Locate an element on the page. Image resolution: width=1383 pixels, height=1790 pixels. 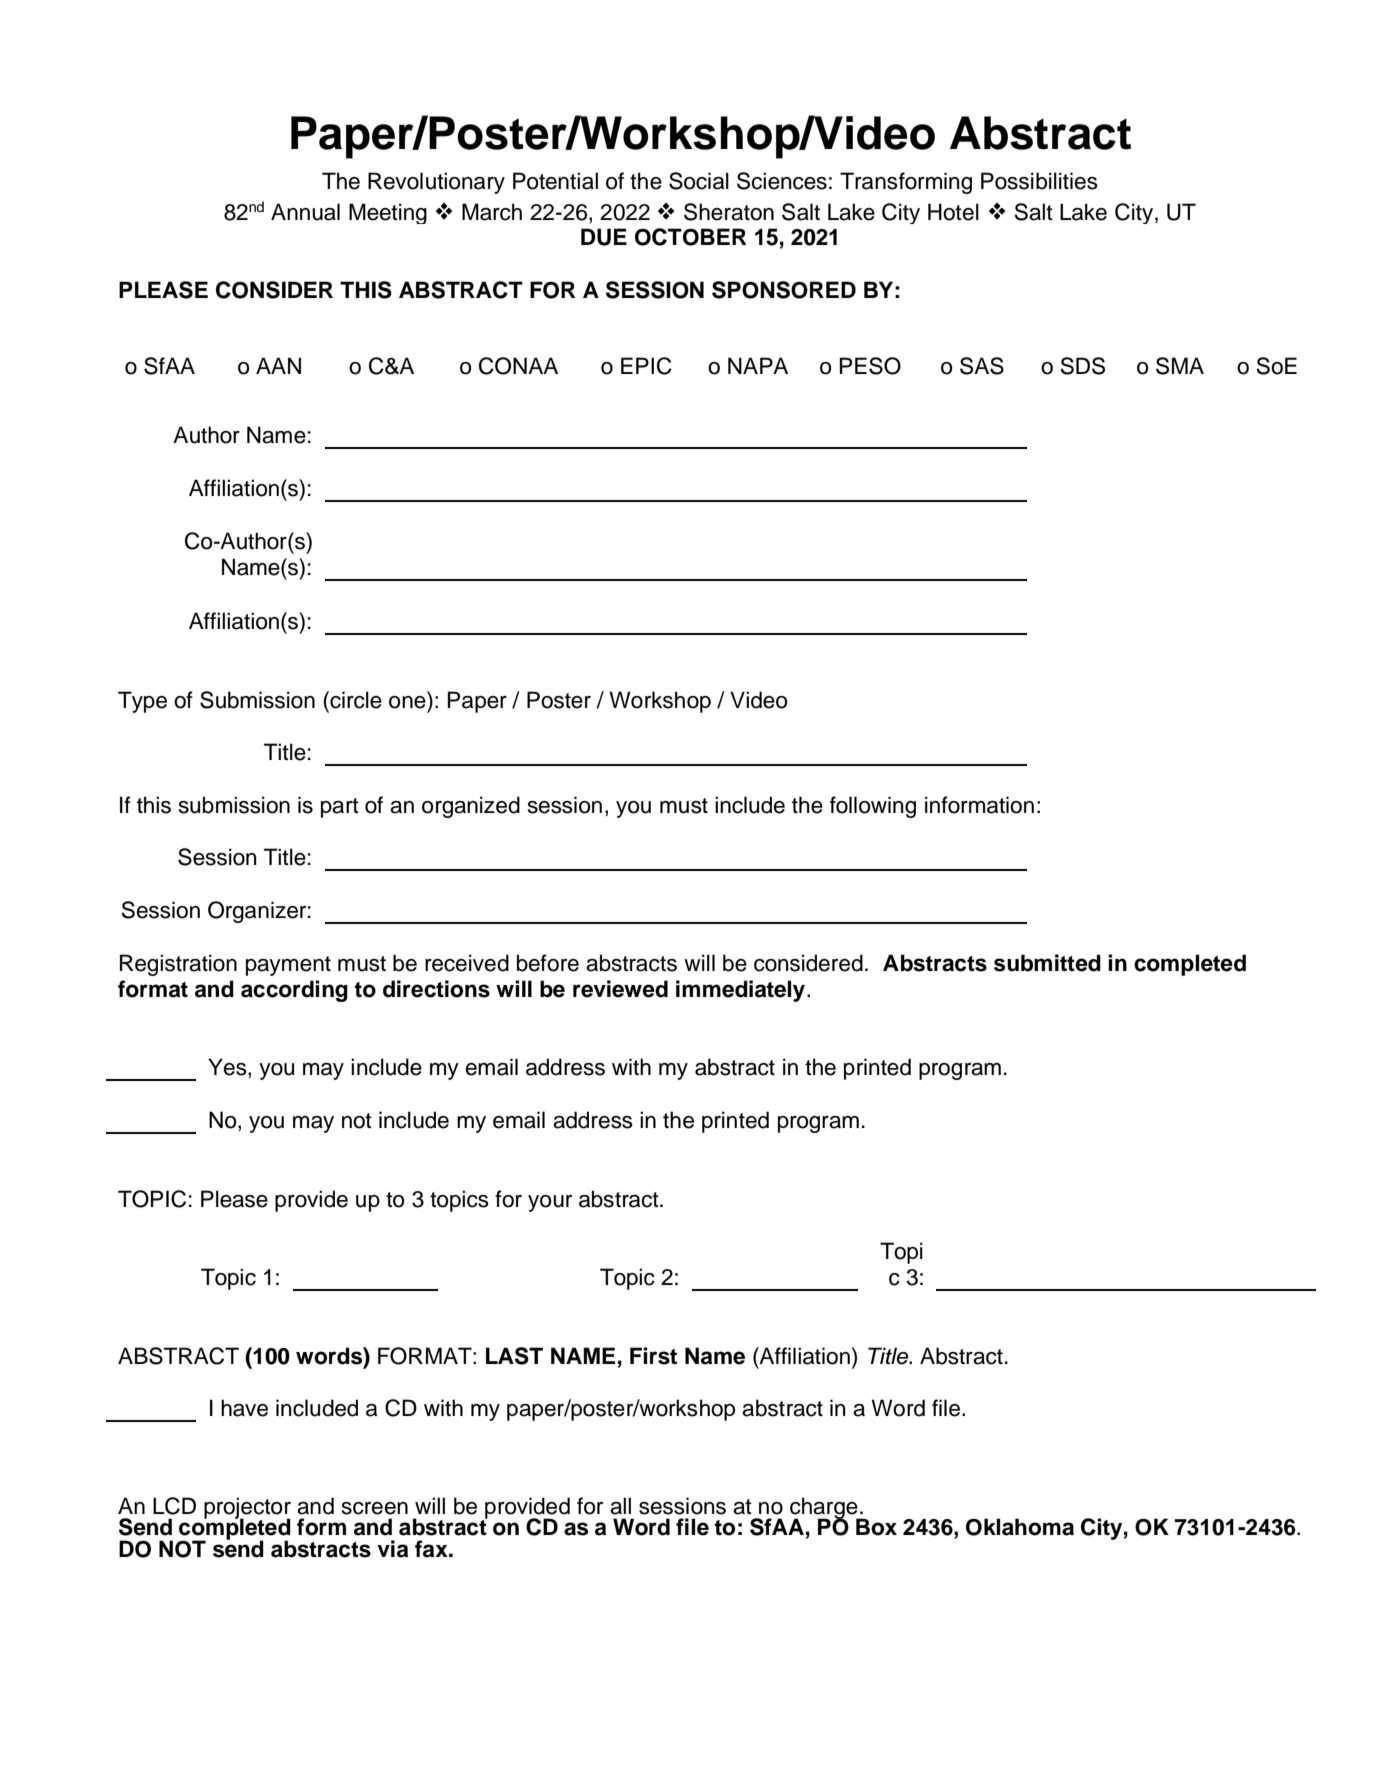
Possibilities is located at coordinates (1039, 181).
